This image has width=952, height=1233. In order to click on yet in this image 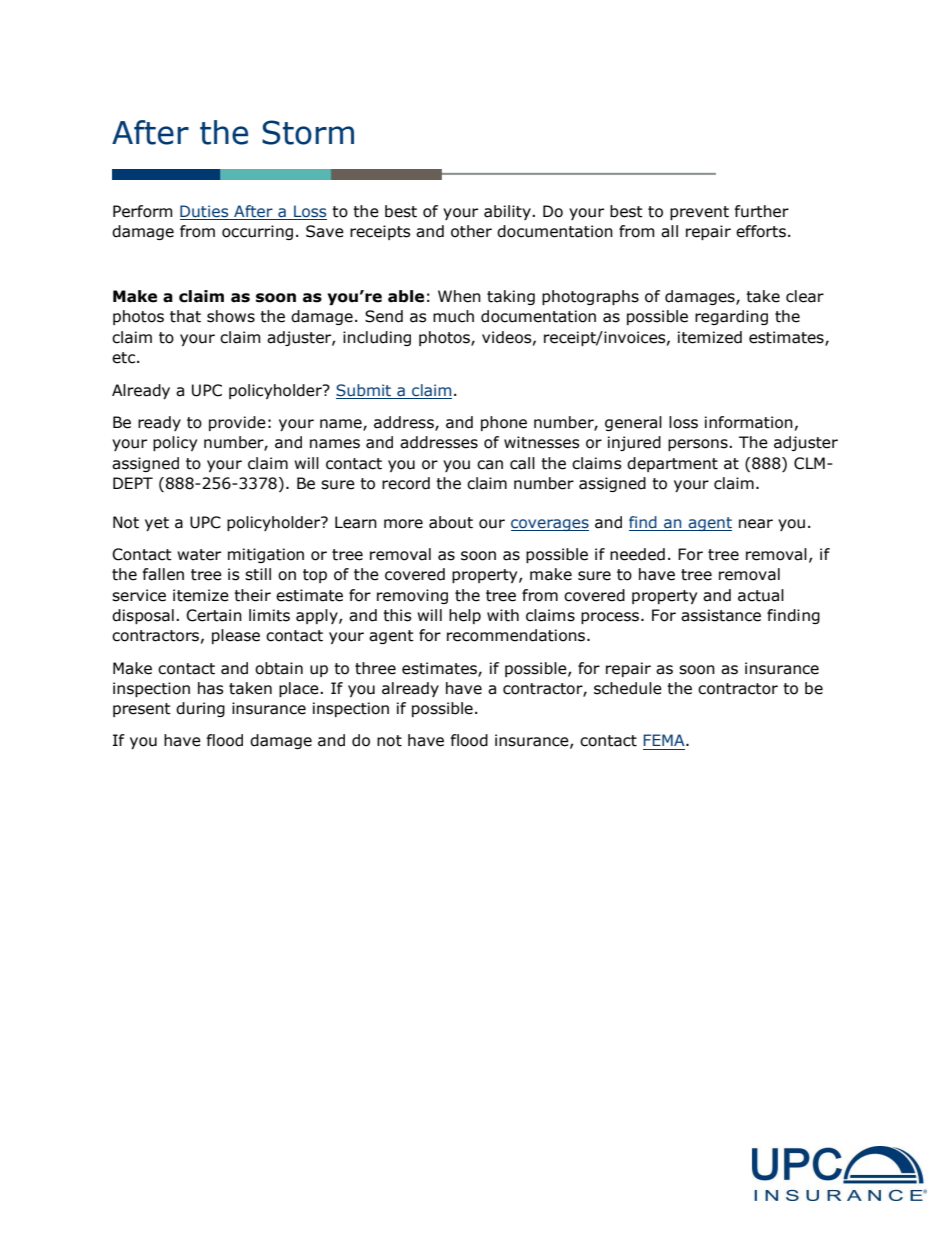, I will do `click(157, 524)`.
